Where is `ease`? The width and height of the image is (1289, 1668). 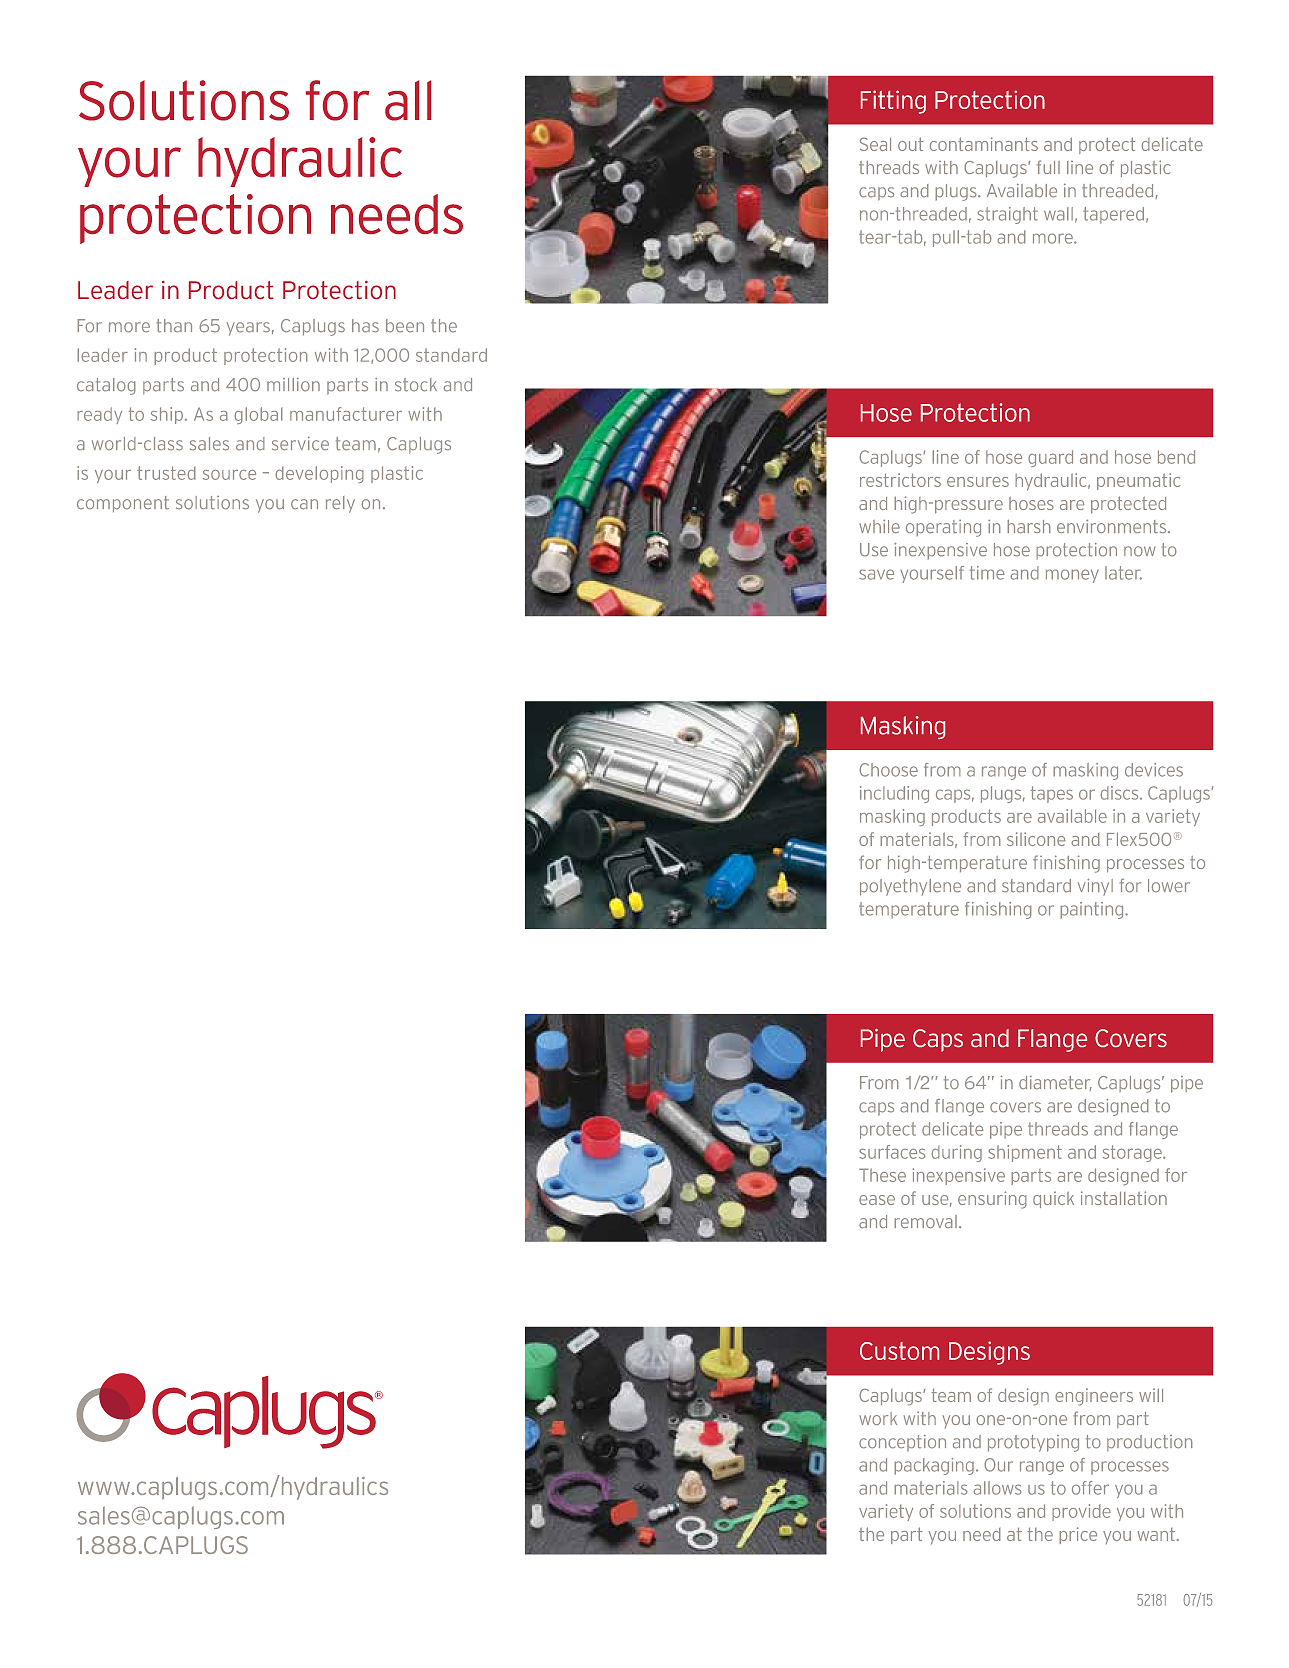
ease is located at coordinates (877, 1200).
